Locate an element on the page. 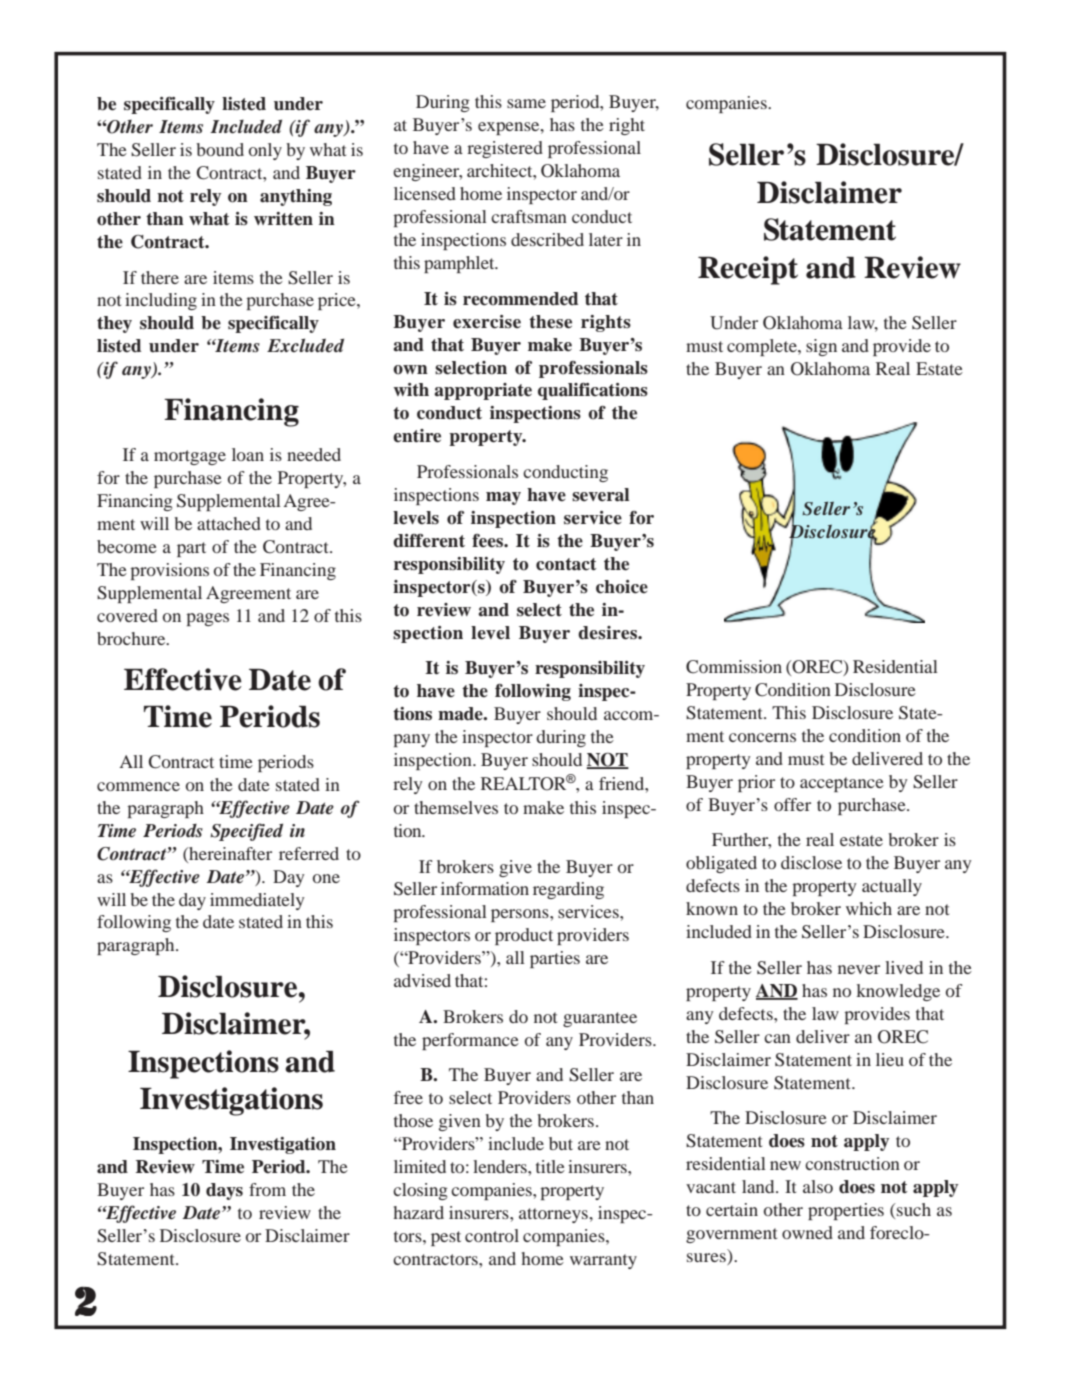  registered is located at coordinates (505, 149).
